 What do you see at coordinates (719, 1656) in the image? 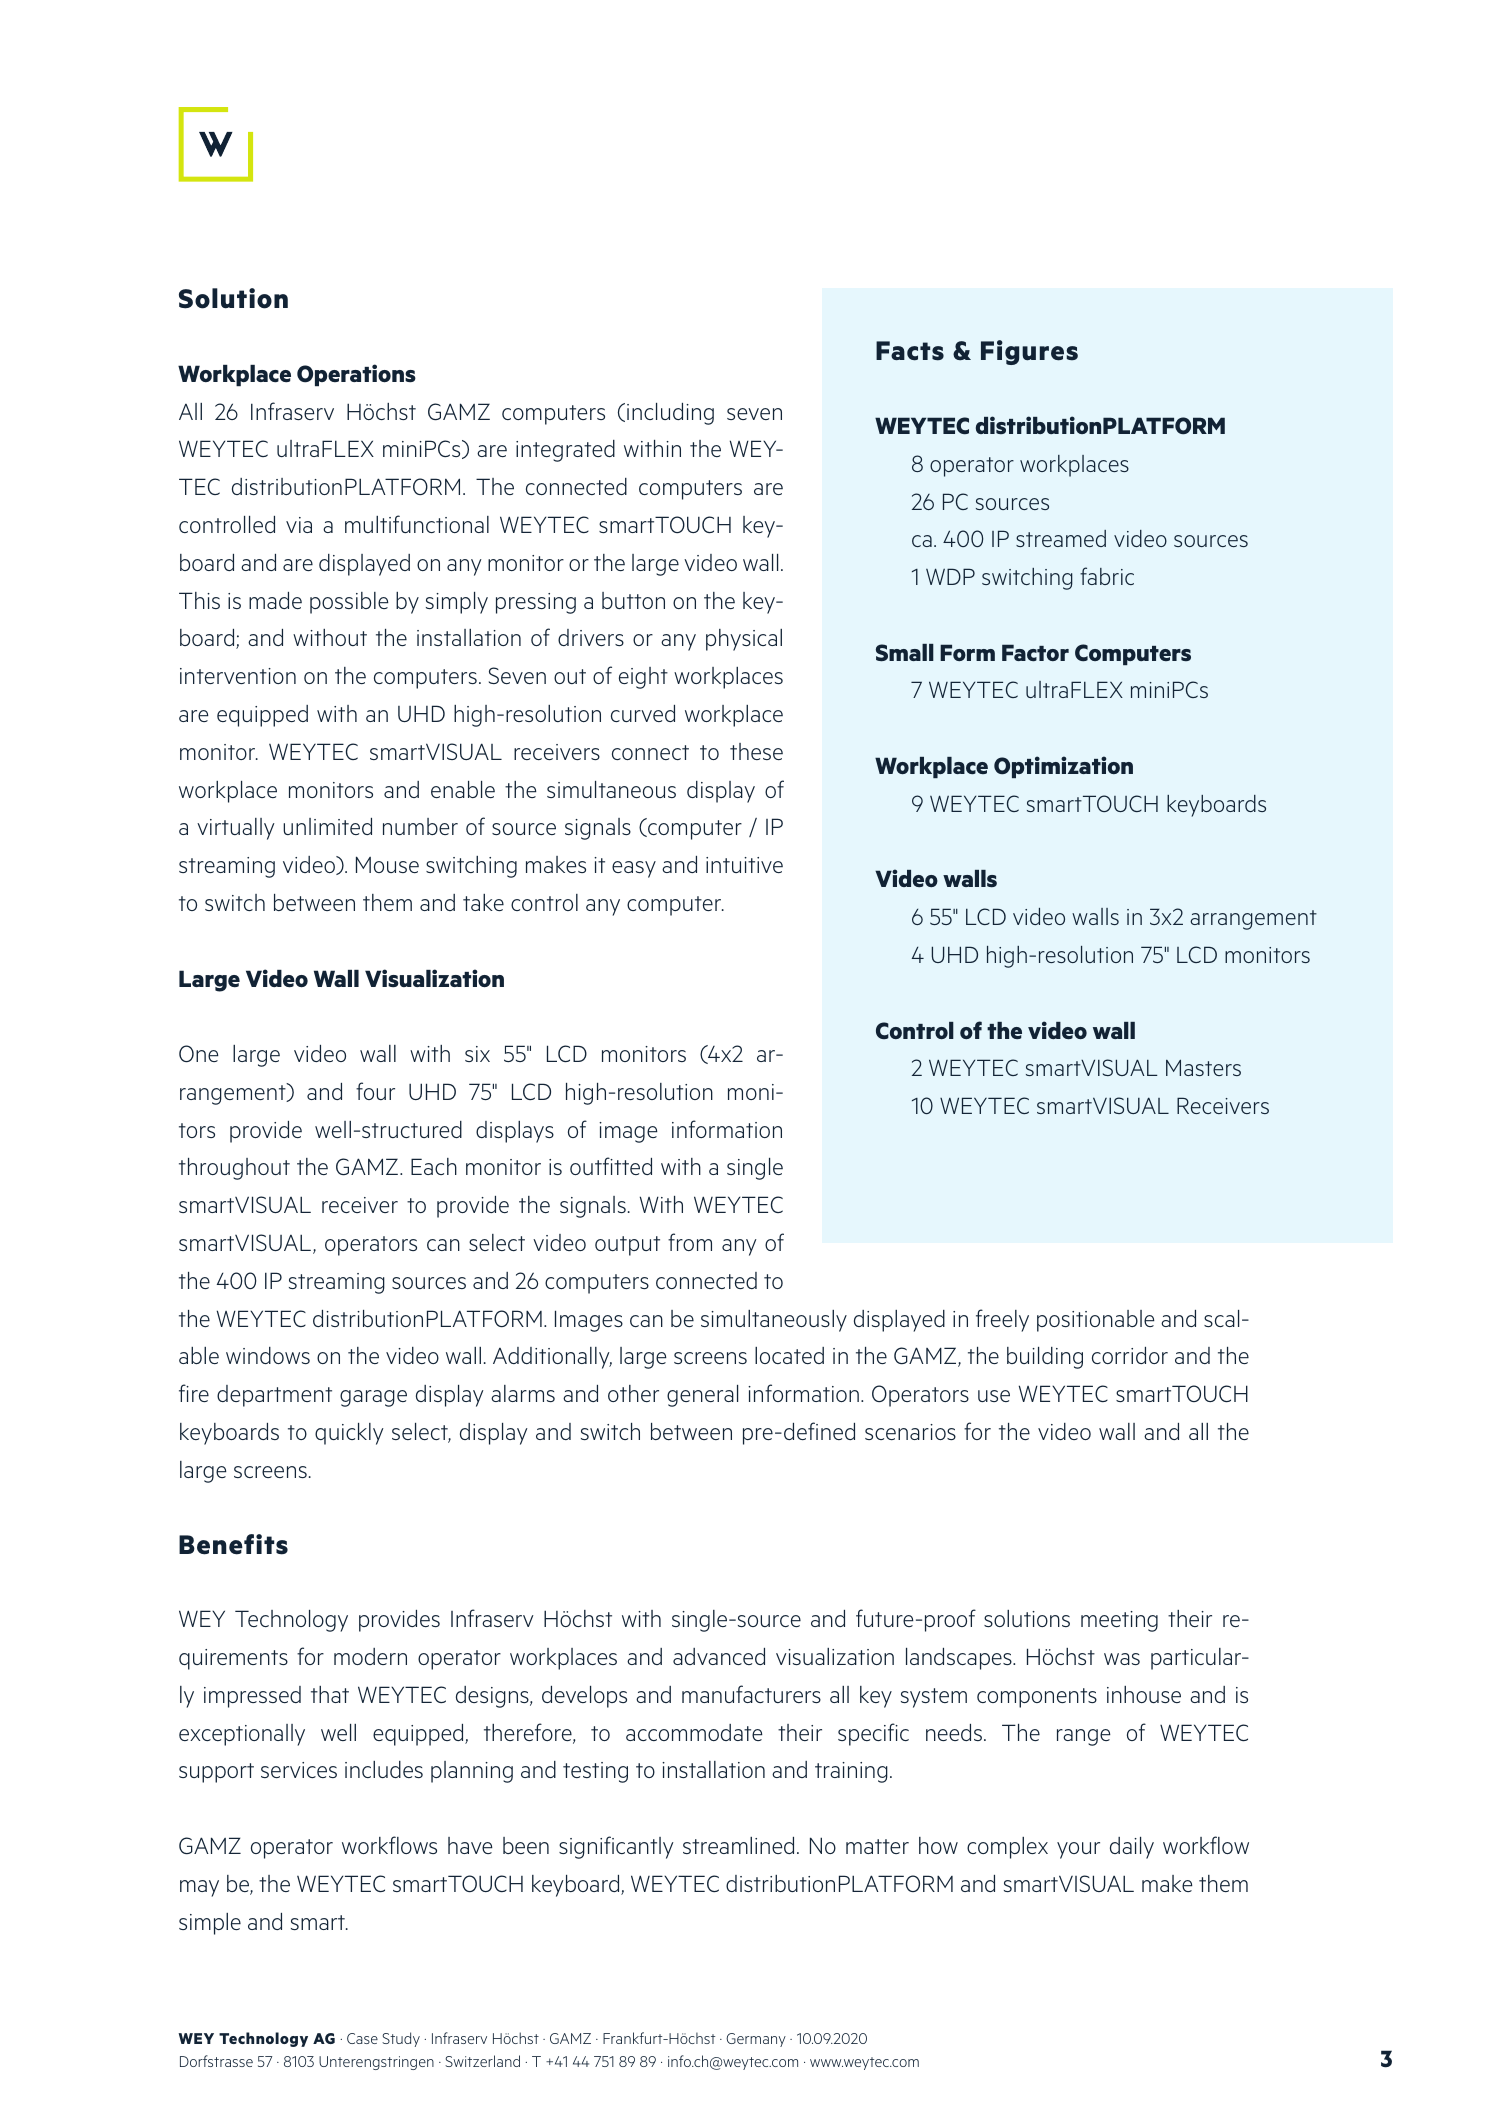
I see `advanced` at bounding box center [719, 1656].
